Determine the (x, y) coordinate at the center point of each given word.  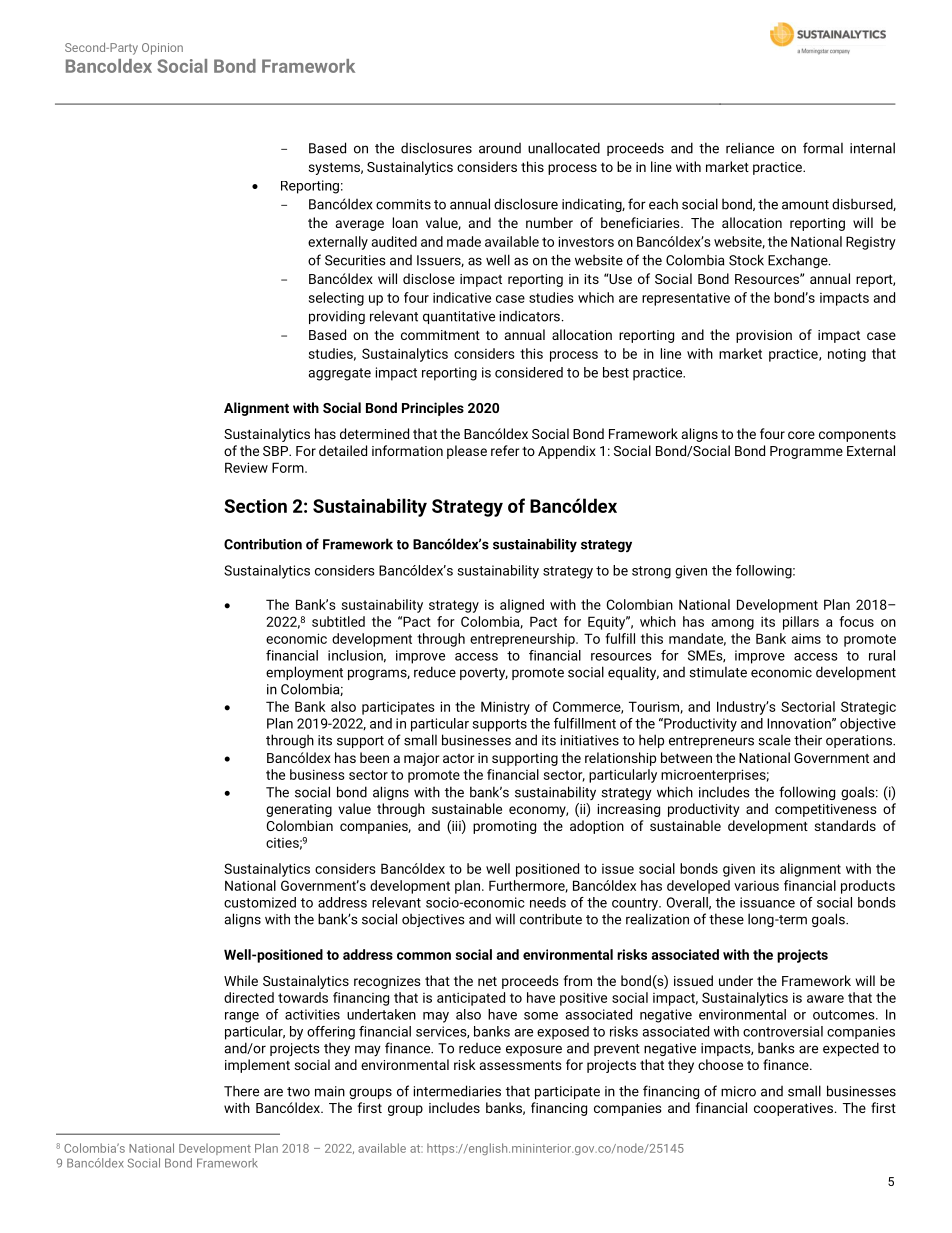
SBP (277, 451)
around (500, 148)
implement (257, 1066)
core (801, 435)
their (808, 740)
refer (505, 450)
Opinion (162, 49)
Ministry (505, 708)
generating (299, 810)
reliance (750, 148)
